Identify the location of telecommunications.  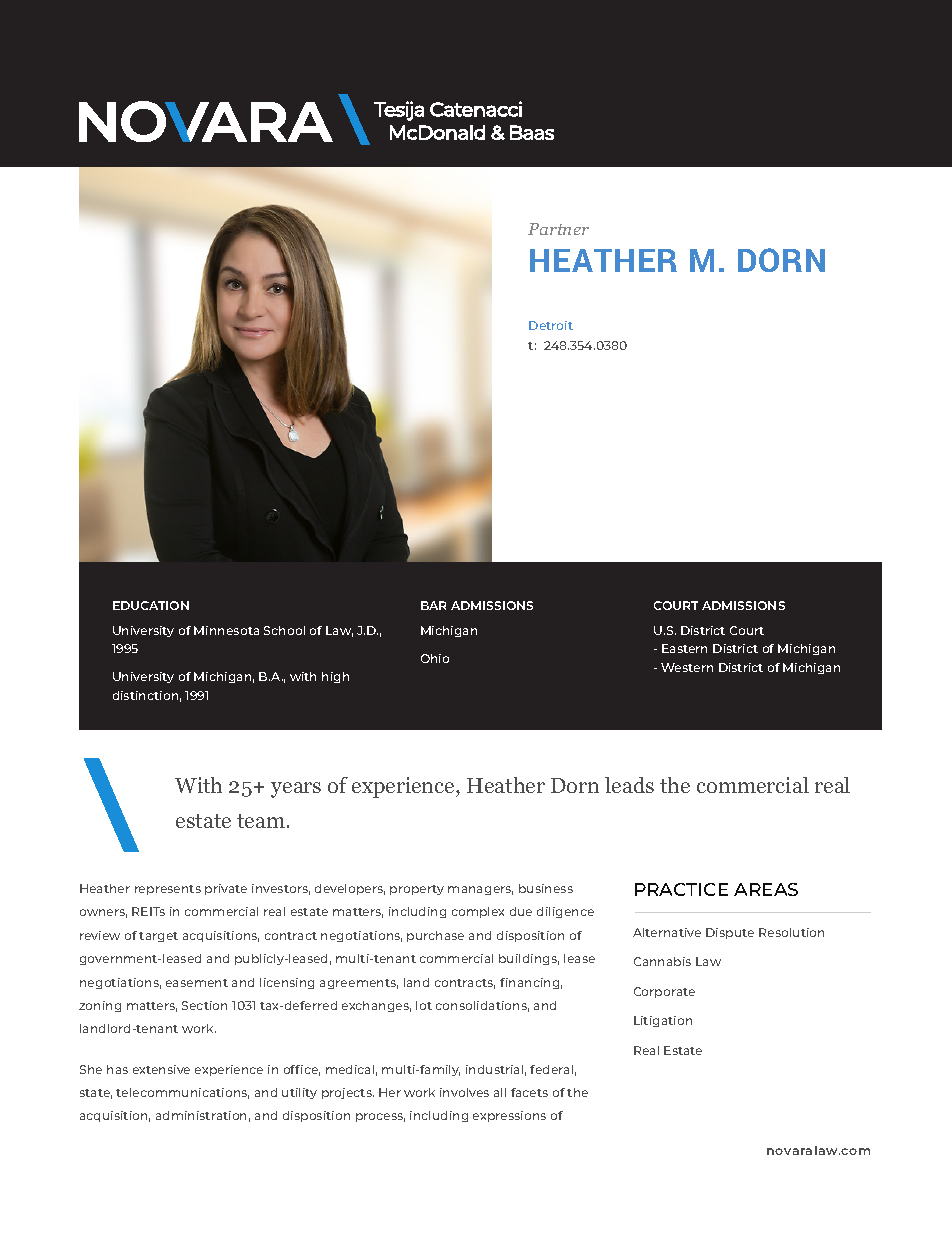
(182, 1093).
